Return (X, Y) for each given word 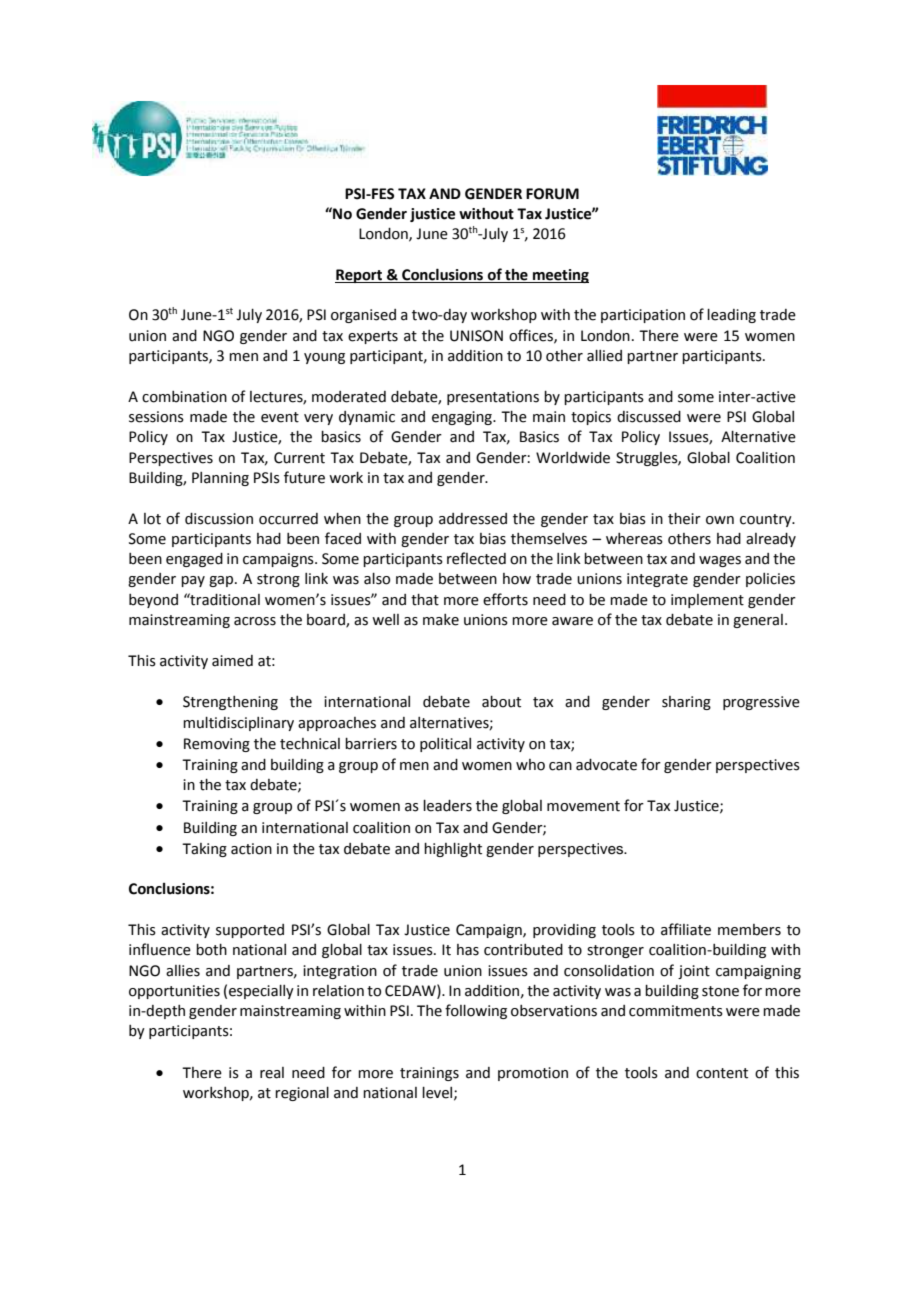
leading (731, 316)
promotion (533, 1074)
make (441, 620)
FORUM (552, 194)
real (272, 1073)
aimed (232, 661)
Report (360, 276)
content (722, 1073)
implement (707, 601)
